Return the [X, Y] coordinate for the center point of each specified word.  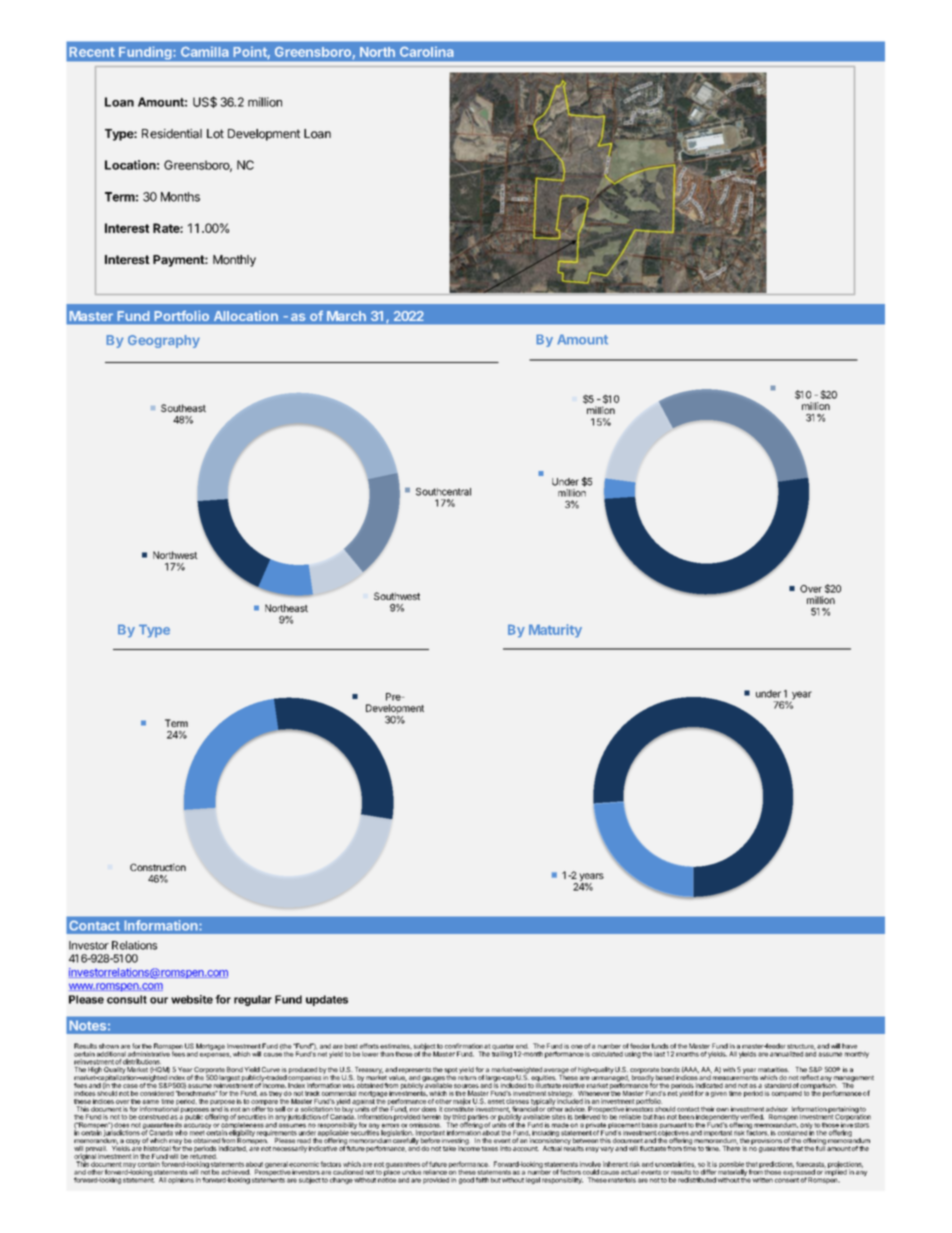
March [346, 316]
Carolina [427, 51]
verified [752, 1117]
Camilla [205, 51]
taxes [489, 1148]
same [150, 1102]
